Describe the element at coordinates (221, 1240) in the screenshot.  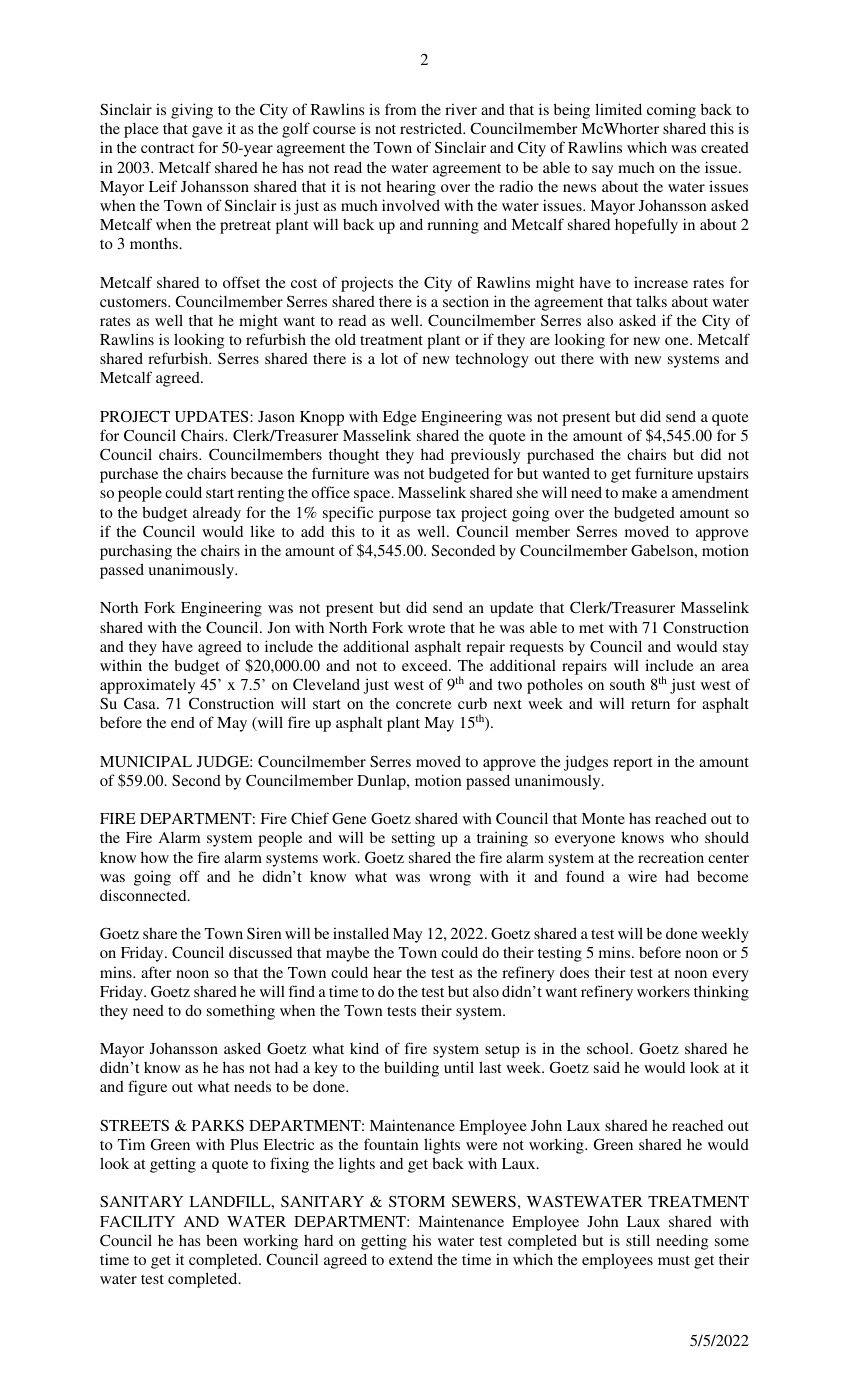
I see `been` at that location.
